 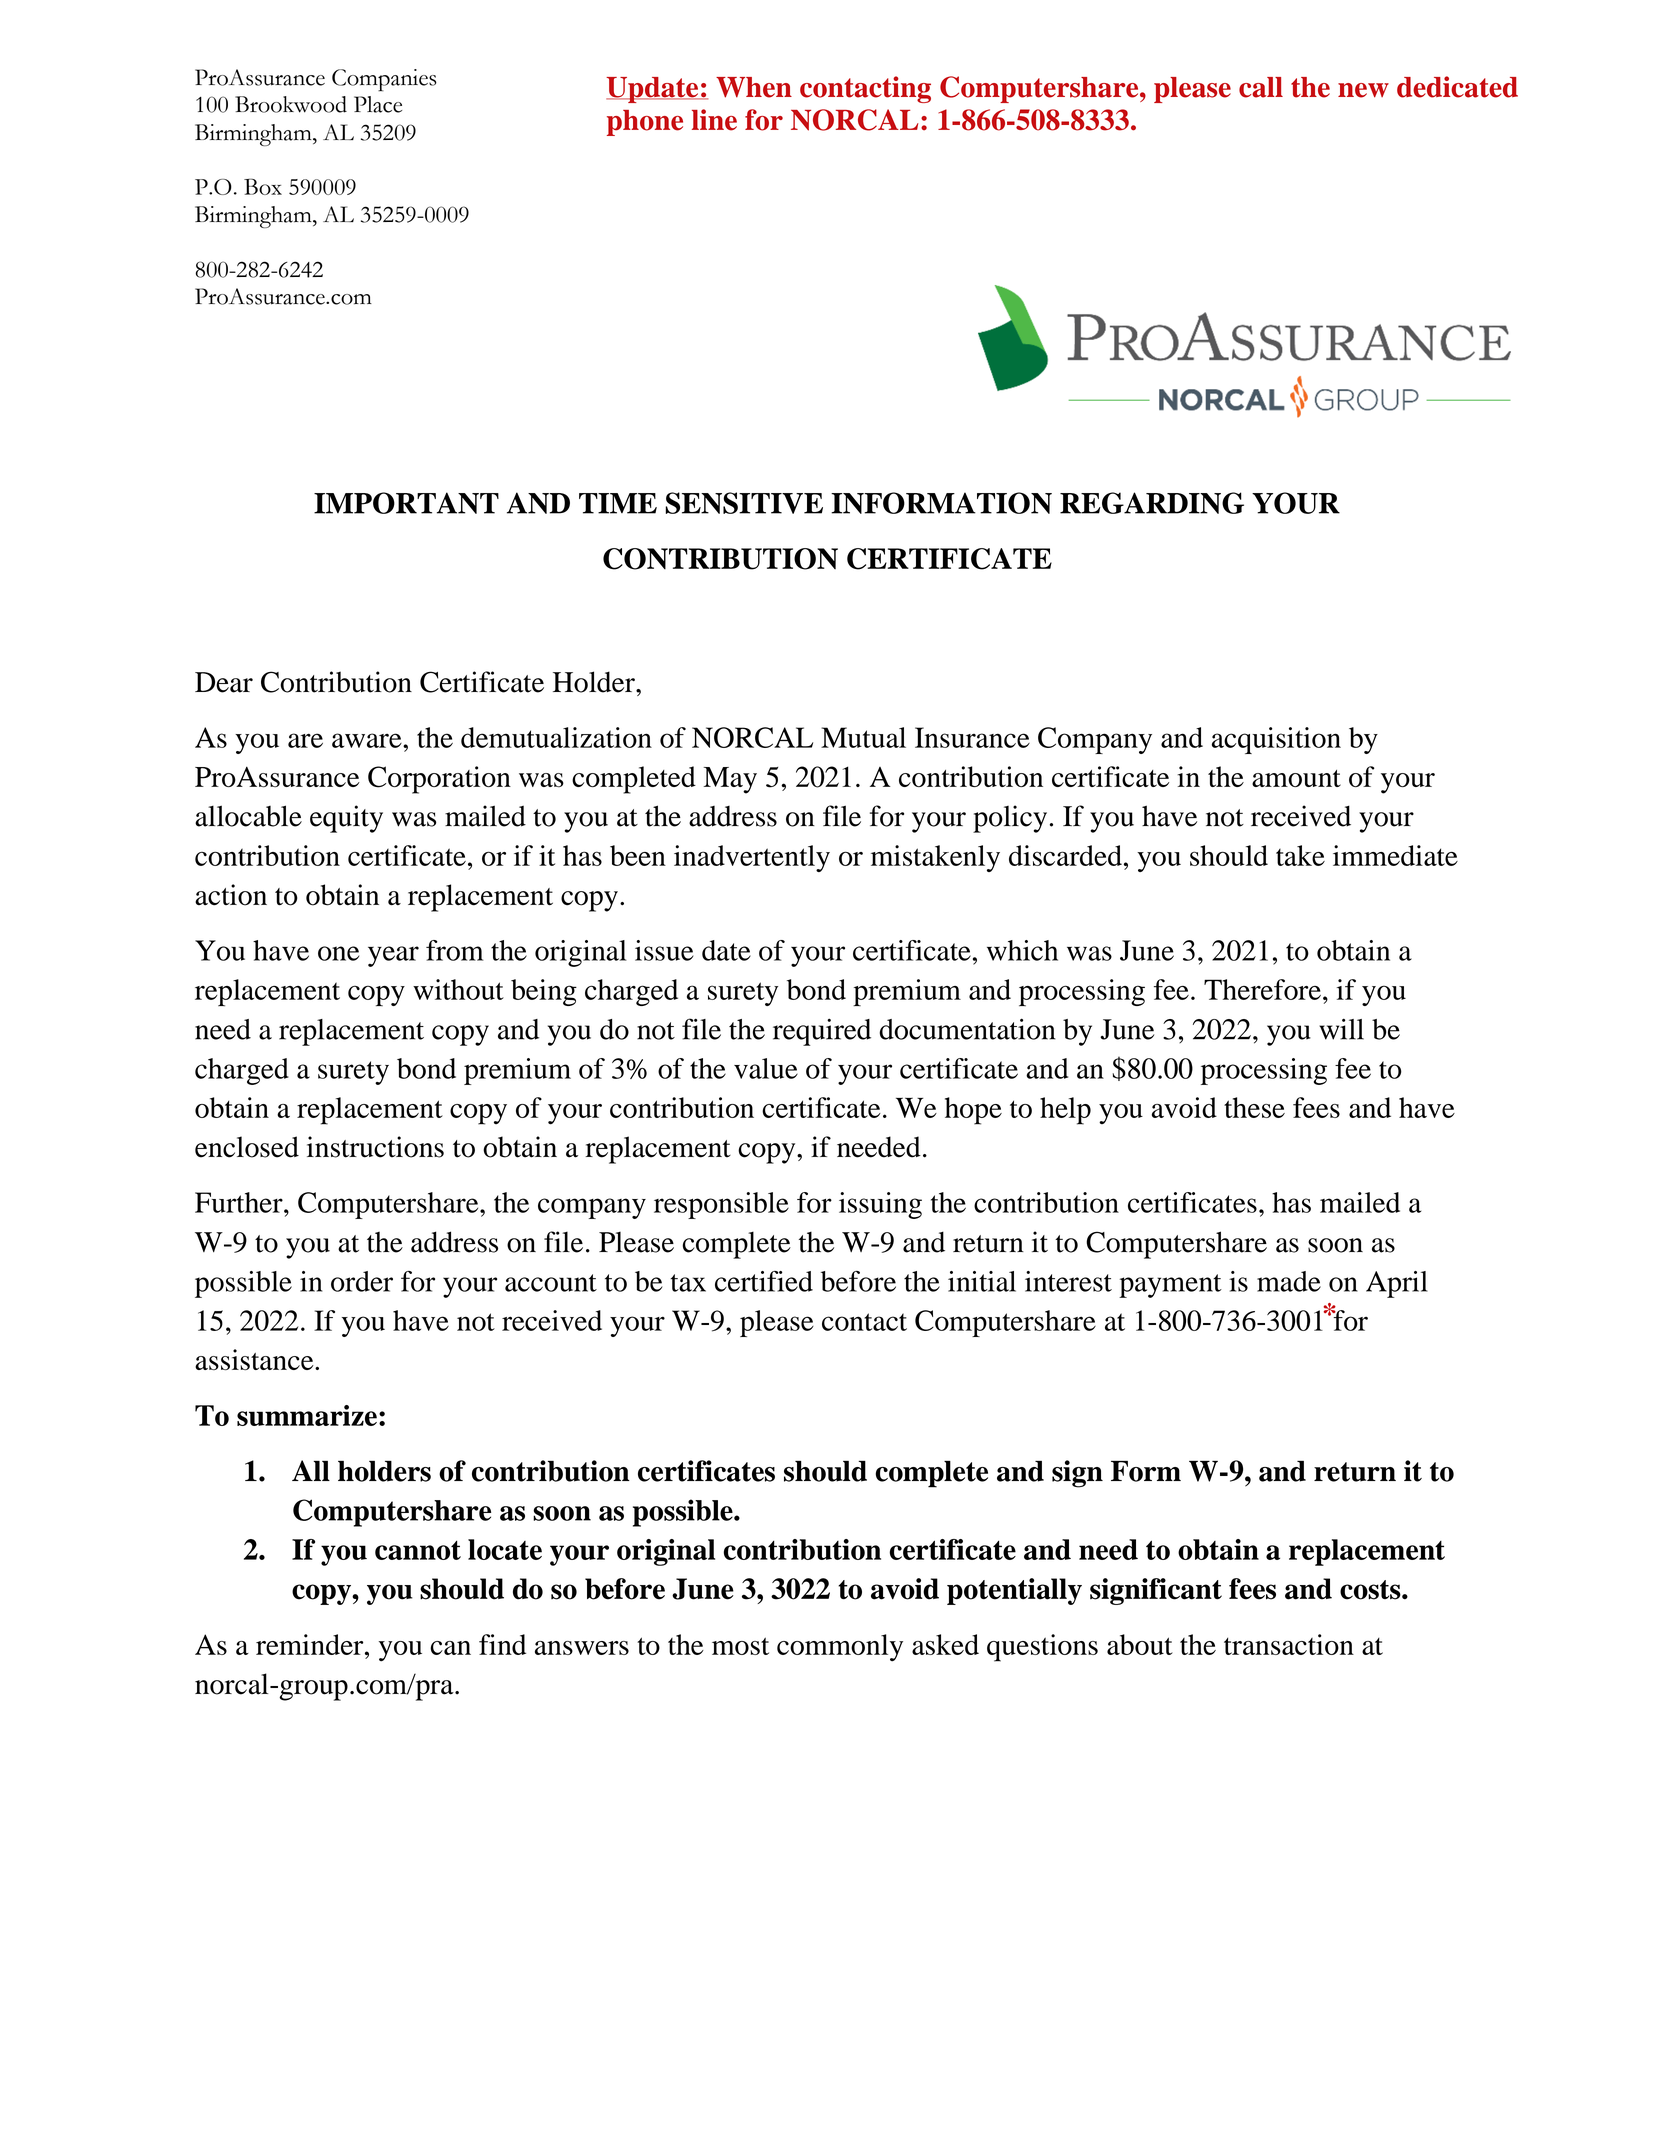 What do you see at coordinates (766, 1068) in the screenshot?
I see `value` at bounding box center [766, 1068].
